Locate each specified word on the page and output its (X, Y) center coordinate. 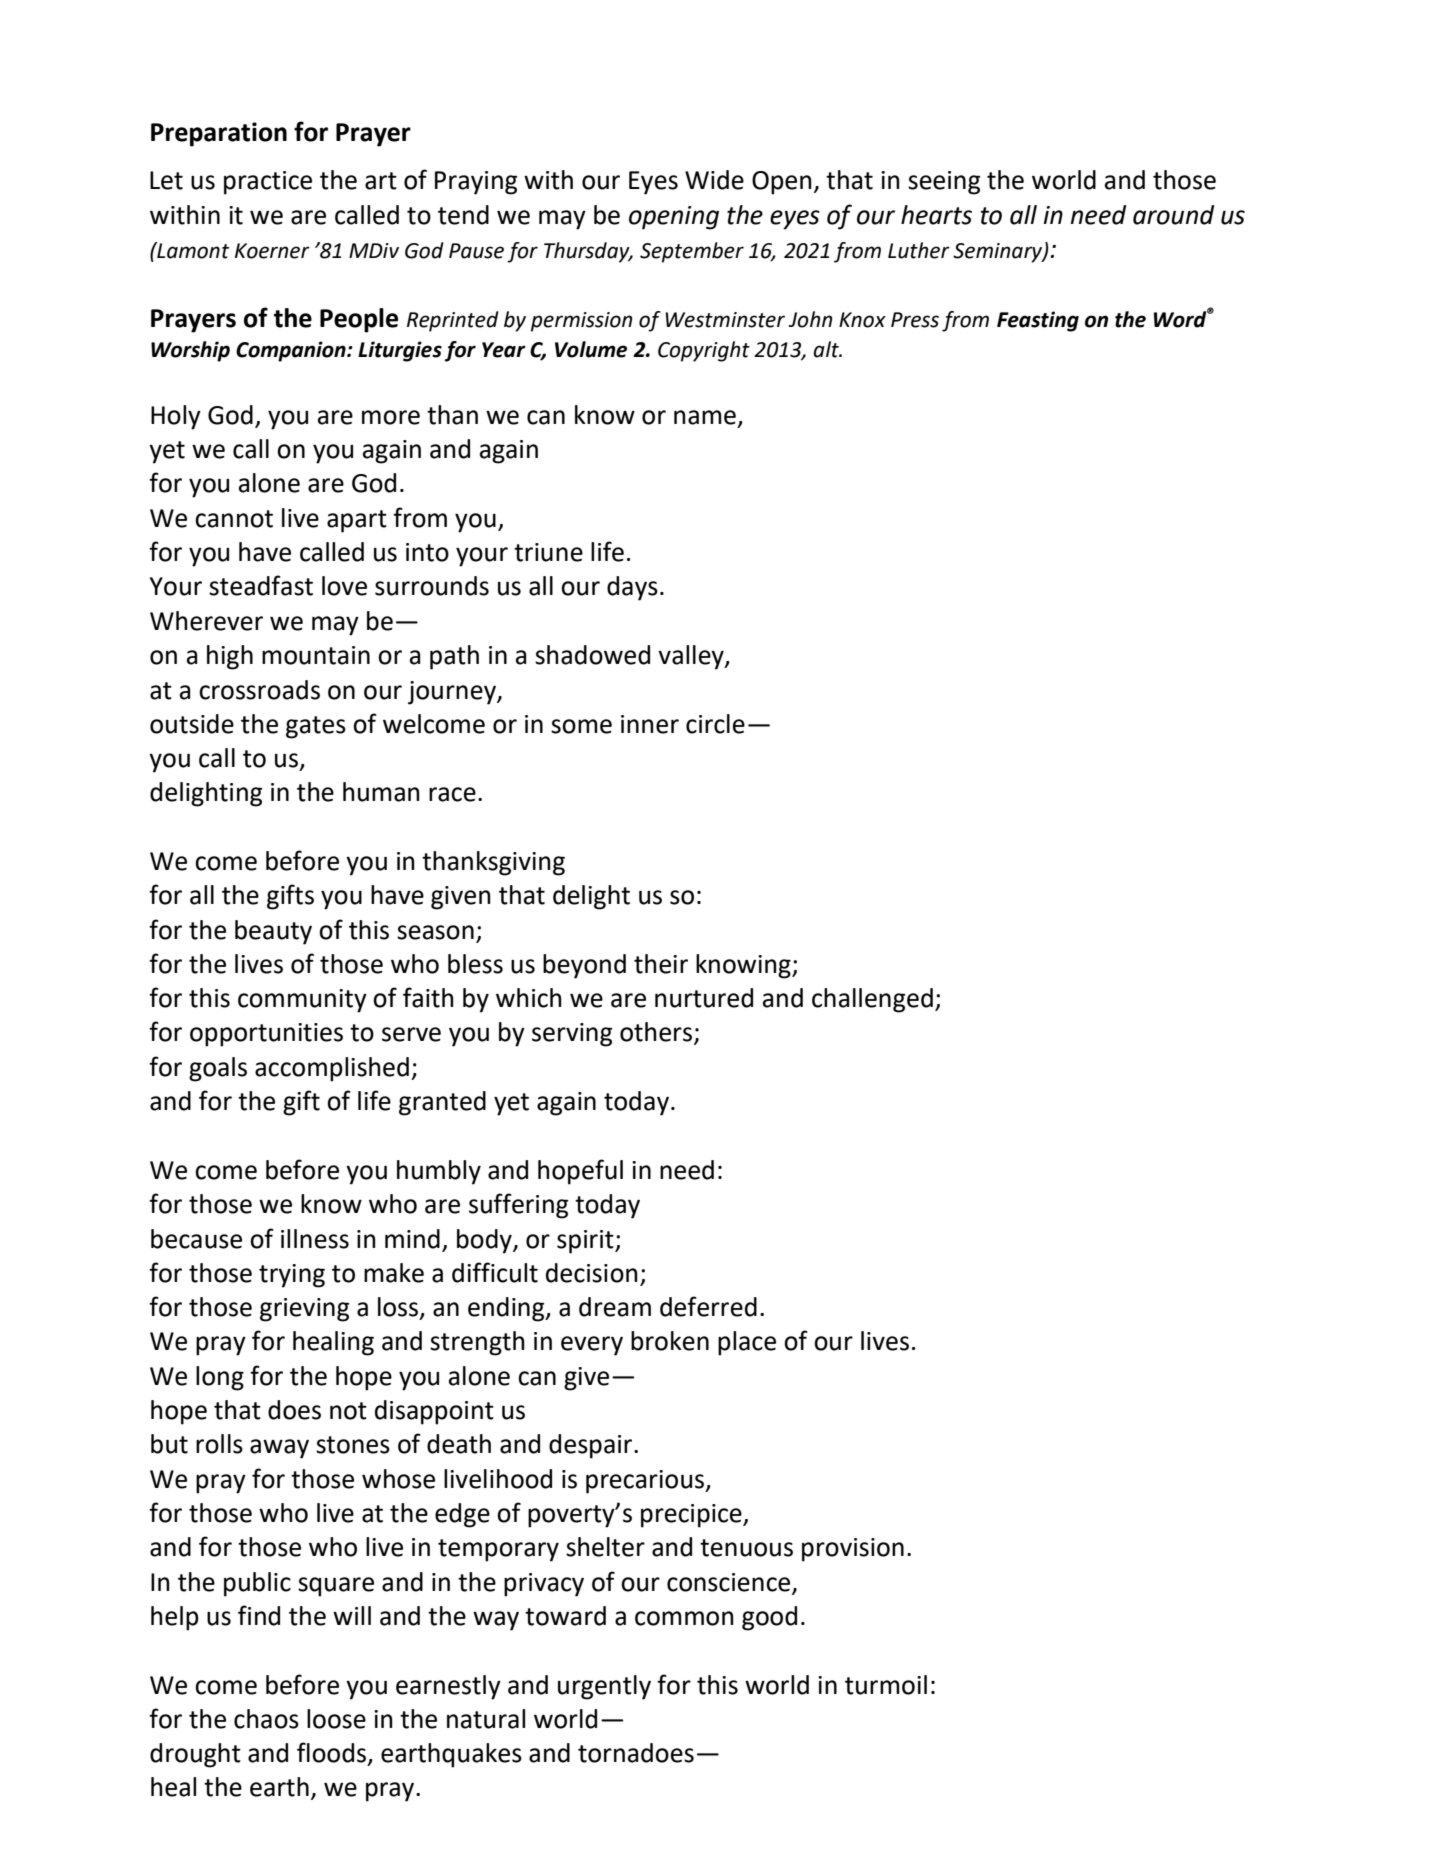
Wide (714, 180)
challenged (872, 1000)
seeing (944, 183)
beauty (273, 932)
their (661, 964)
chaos (266, 1719)
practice (268, 183)
